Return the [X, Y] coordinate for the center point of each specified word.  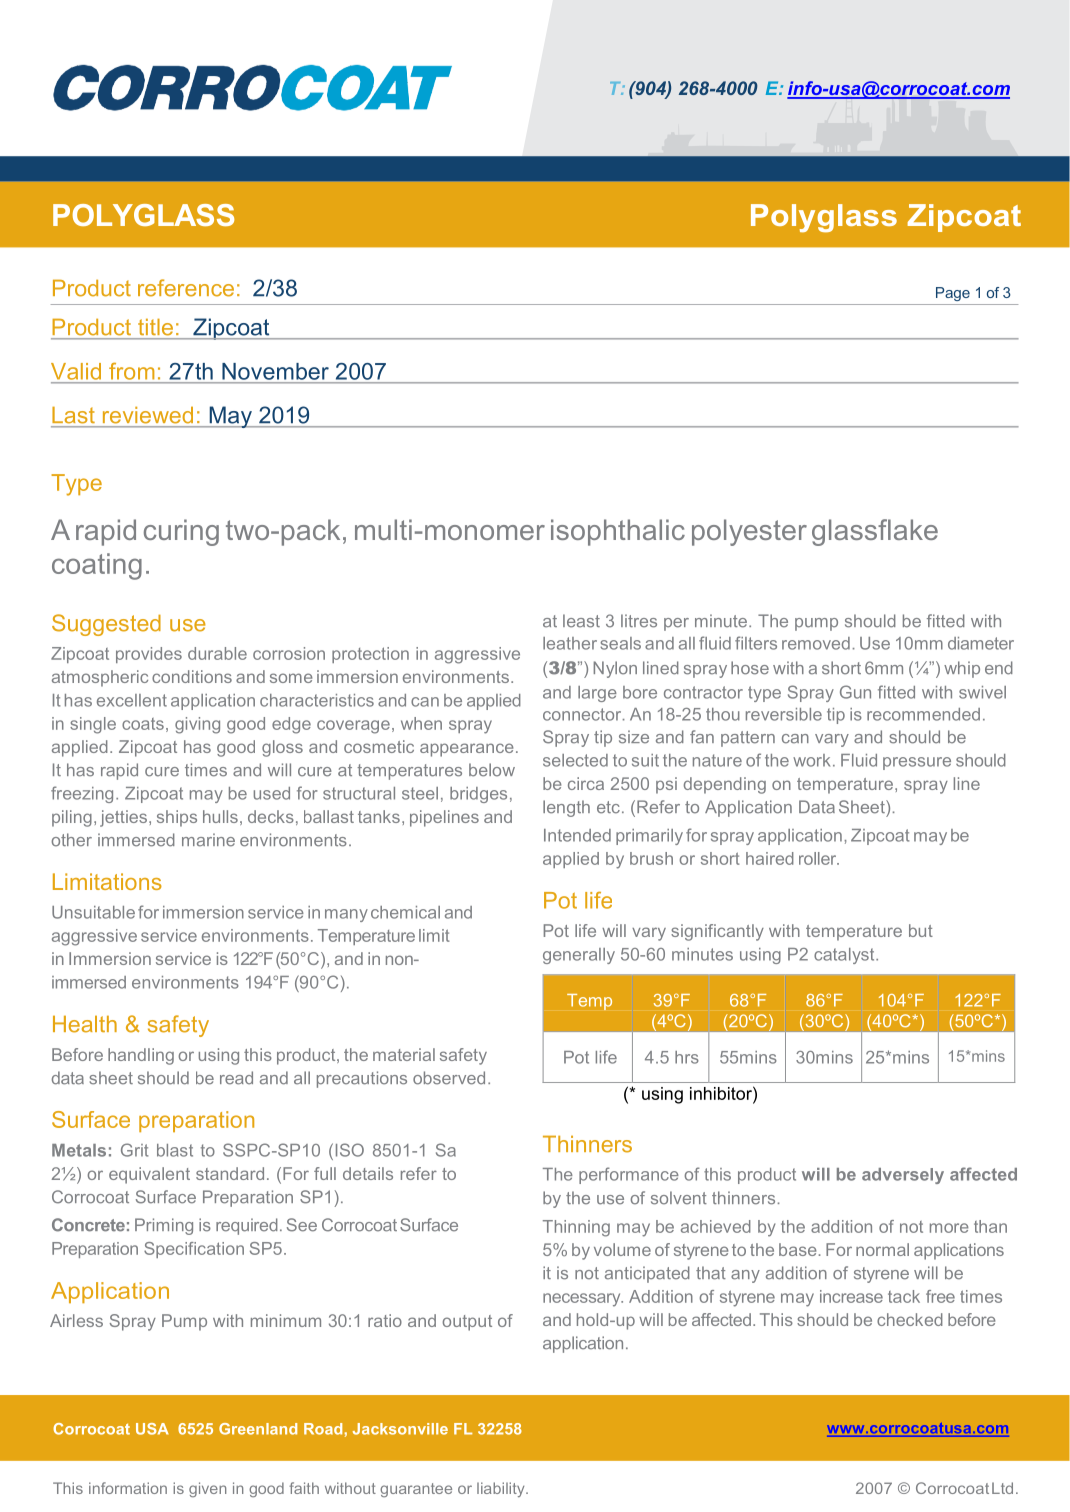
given [207, 1489]
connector [583, 714]
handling [141, 1056]
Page [953, 294]
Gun [855, 692]
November [275, 371]
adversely [903, 1176]
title [155, 327]
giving [197, 725]
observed [449, 1078]
